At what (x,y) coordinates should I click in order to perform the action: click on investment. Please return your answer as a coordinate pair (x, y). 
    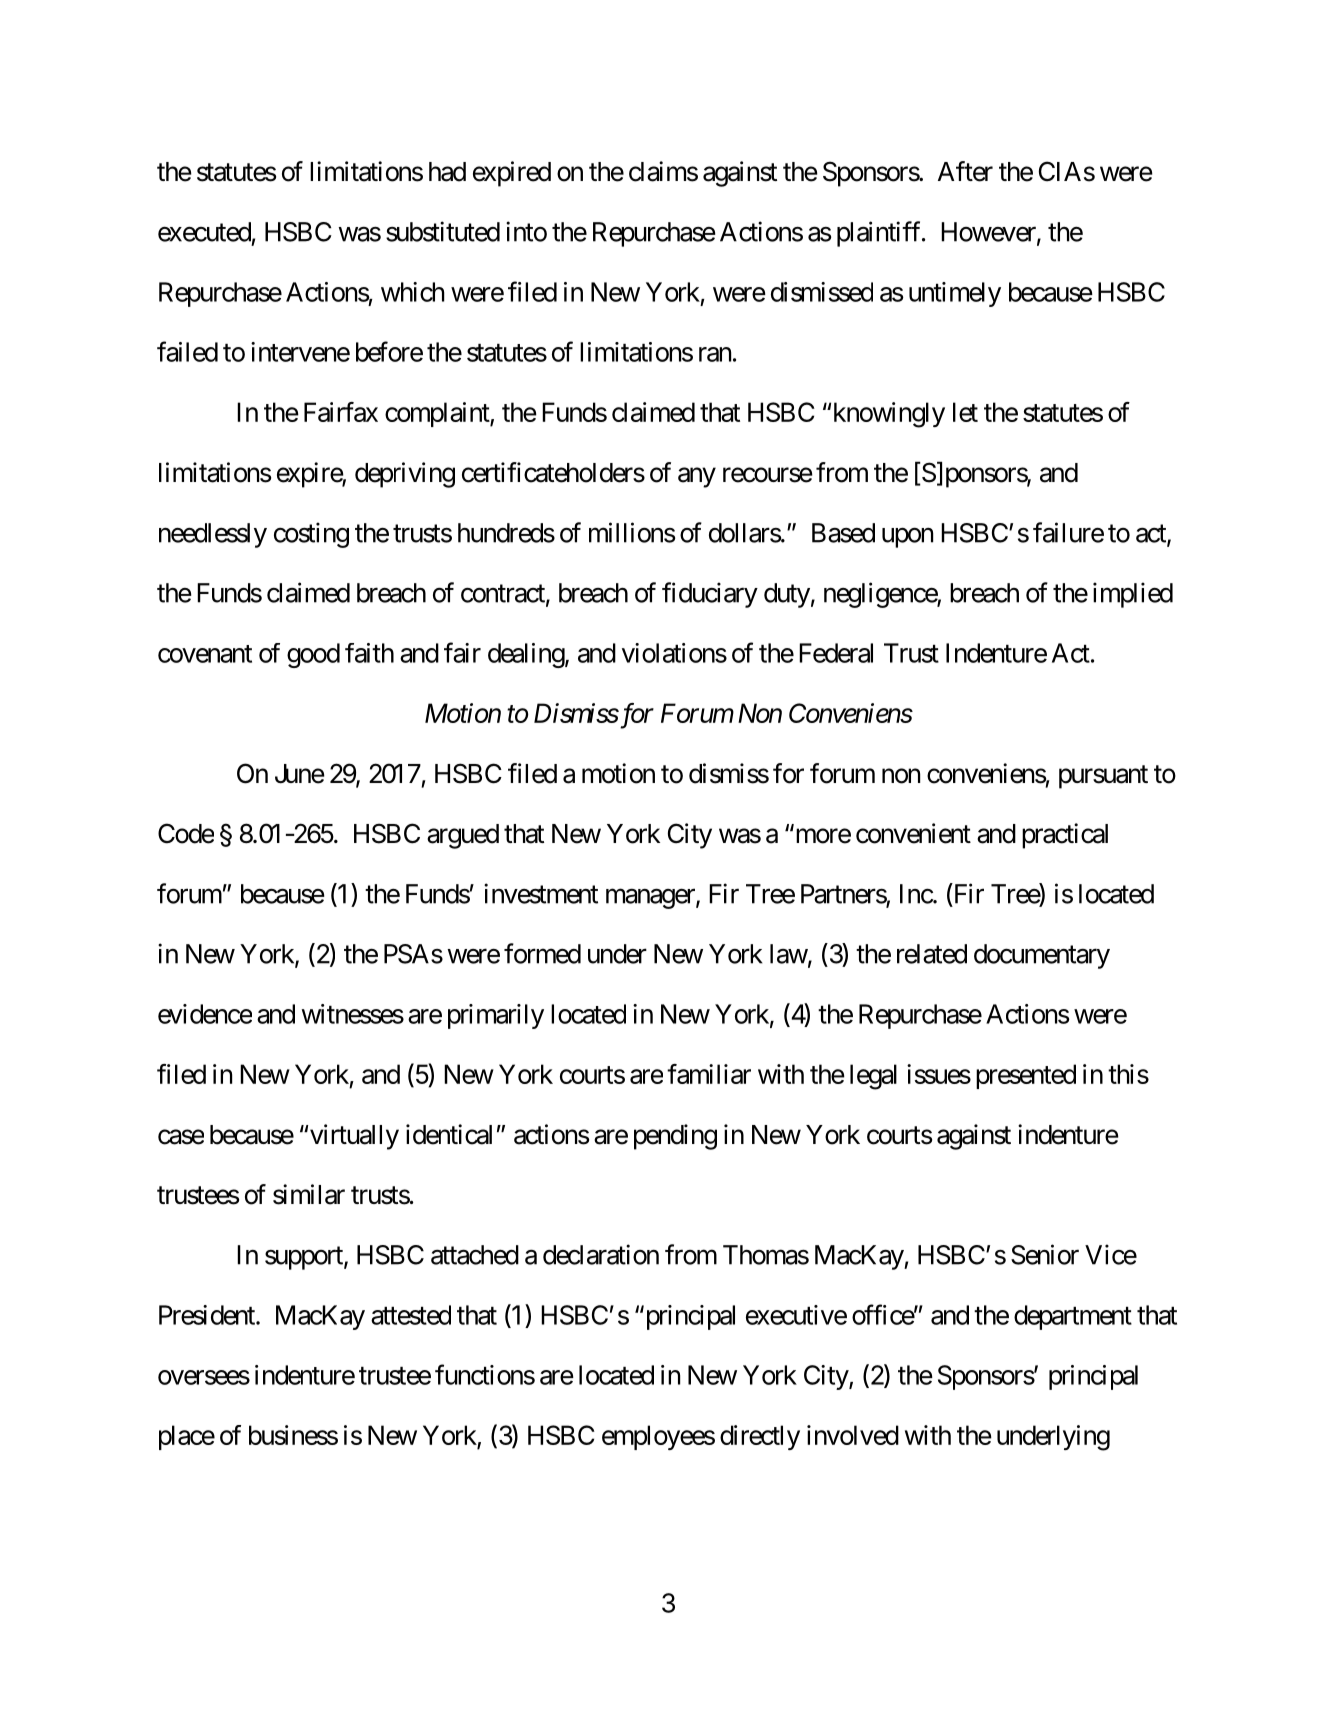
    Looking at the image, I should click on (541, 893).
